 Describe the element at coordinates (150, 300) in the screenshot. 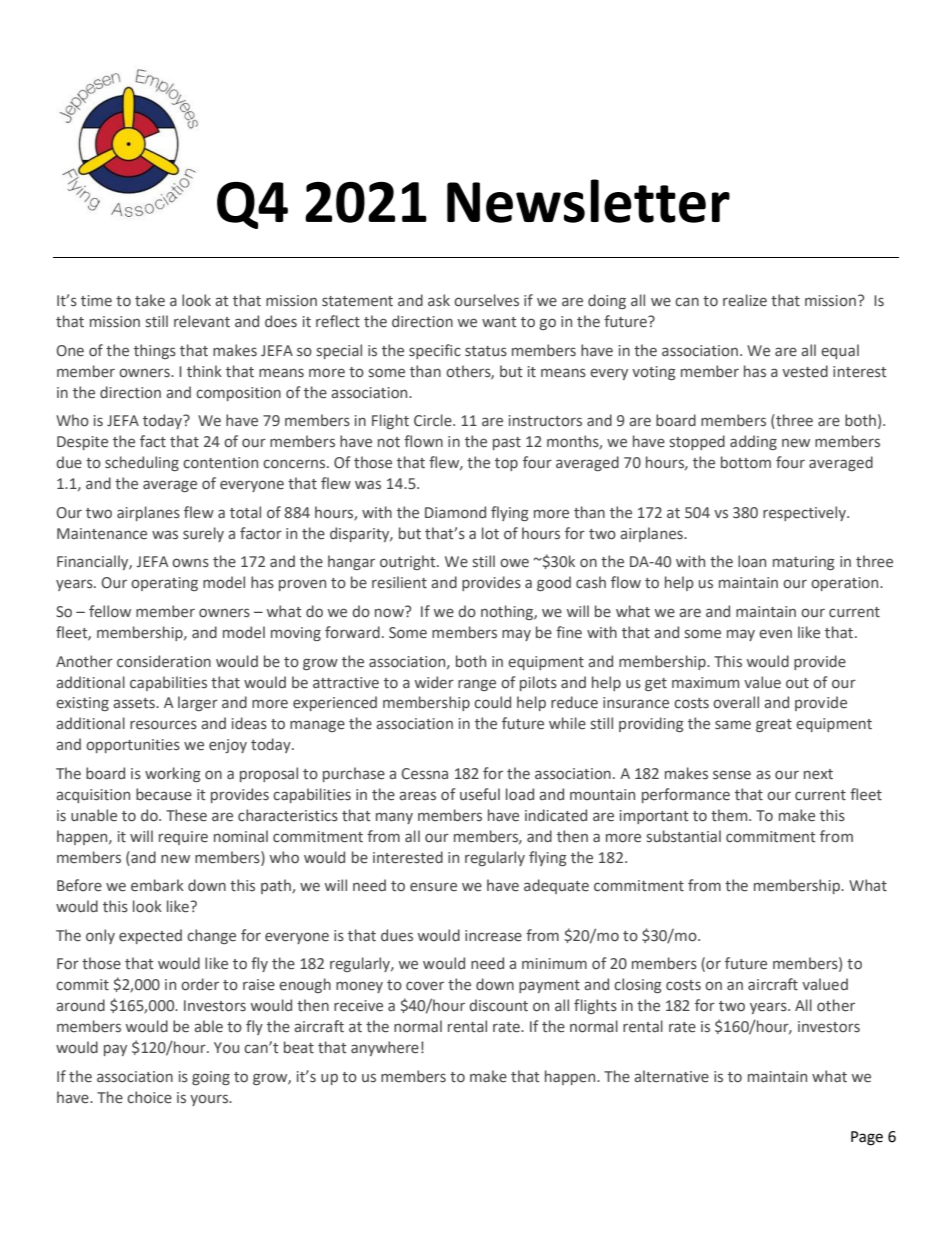

I see `take` at that location.
